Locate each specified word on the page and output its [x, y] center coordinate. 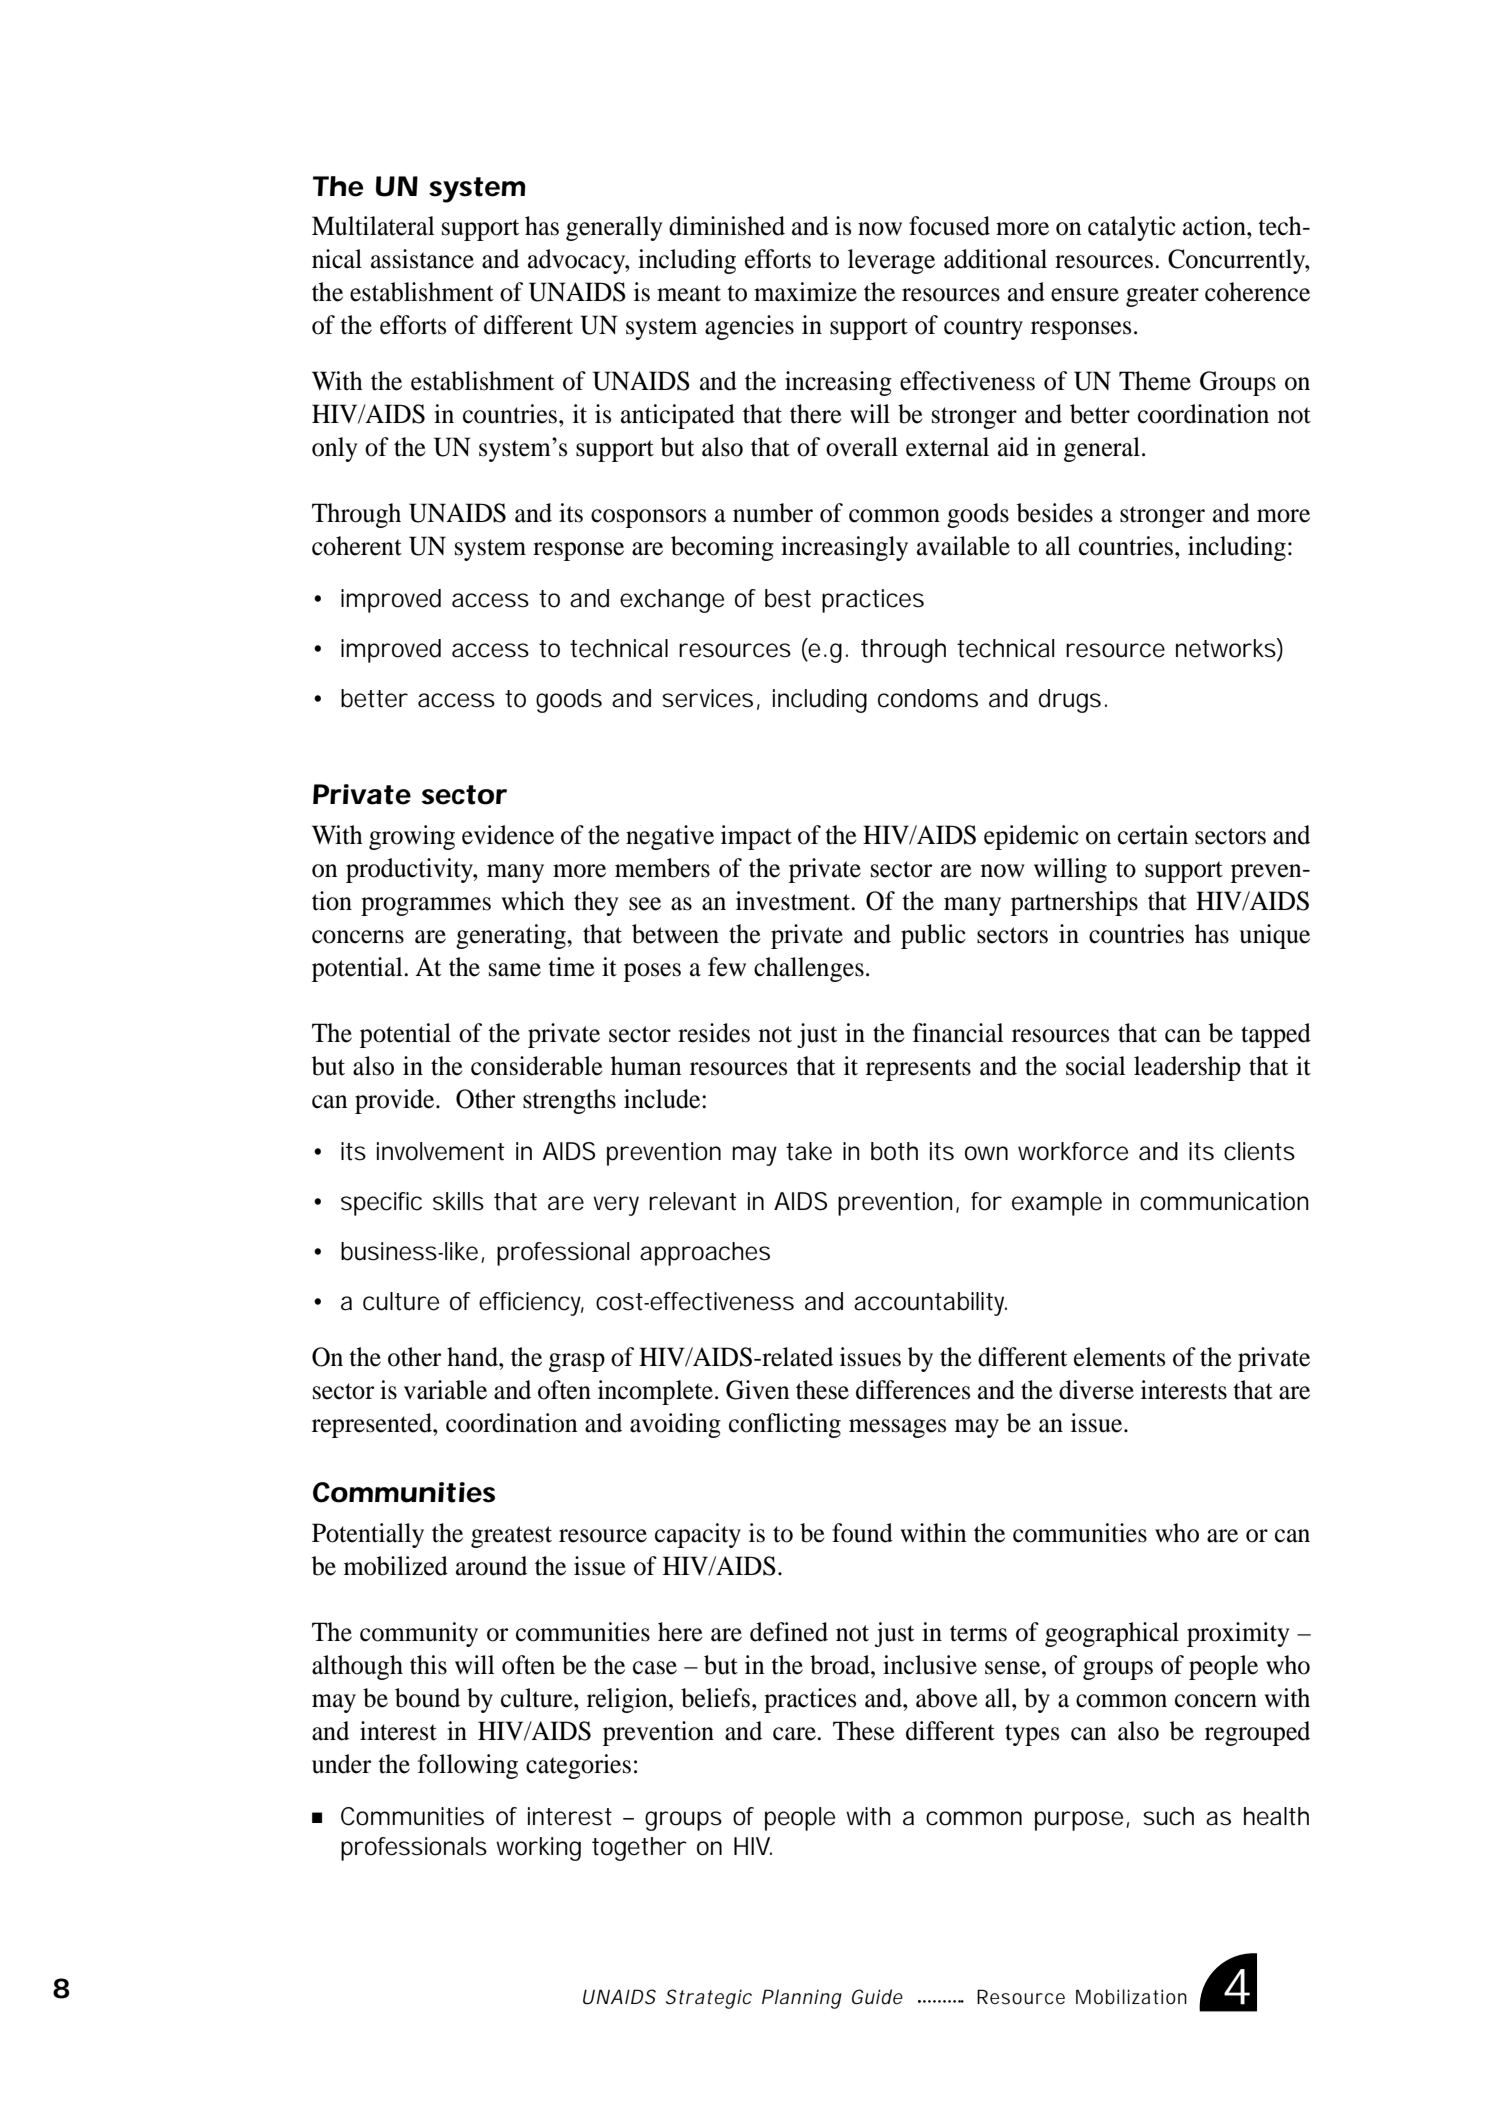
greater [1162, 296]
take [809, 1151]
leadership [1187, 1068]
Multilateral [373, 226]
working [538, 1849]
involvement [440, 1151]
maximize [805, 292]
